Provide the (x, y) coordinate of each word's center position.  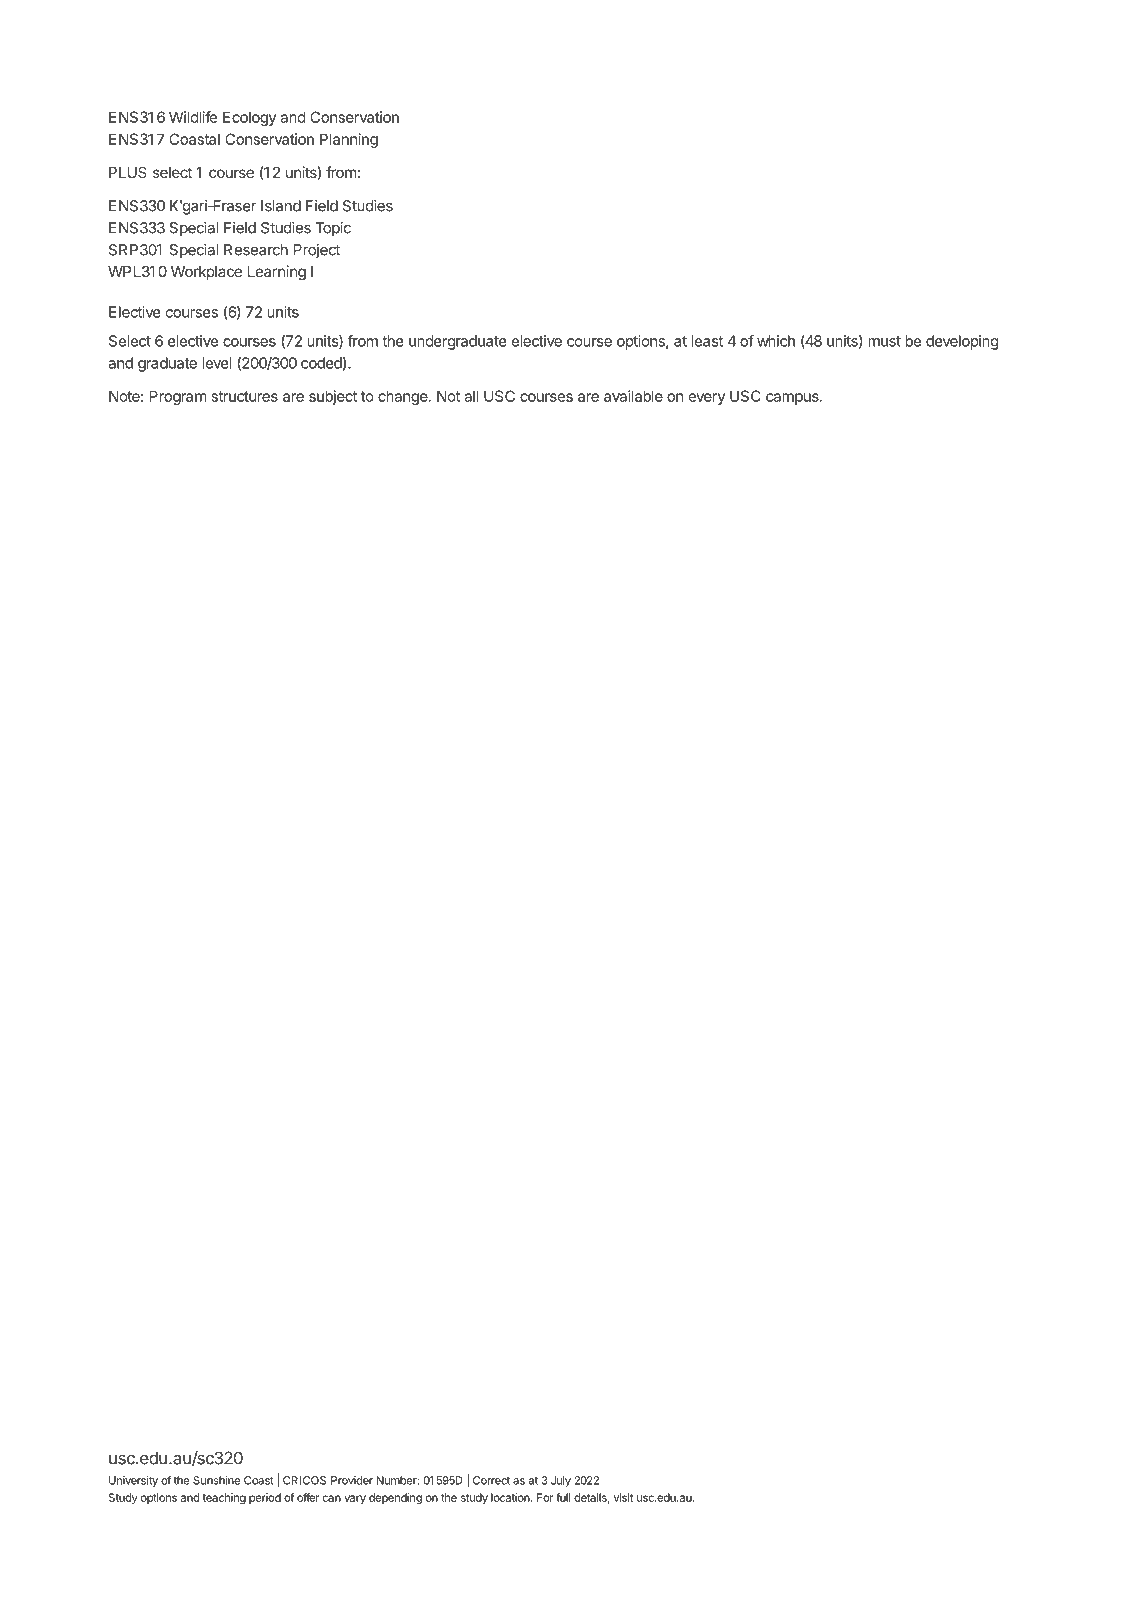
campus (793, 399)
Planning (349, 140)
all (471, 396)
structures (245, 396)
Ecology (249, 118)
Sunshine (216, 1480)
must (884, 341)
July (561, 1481)
